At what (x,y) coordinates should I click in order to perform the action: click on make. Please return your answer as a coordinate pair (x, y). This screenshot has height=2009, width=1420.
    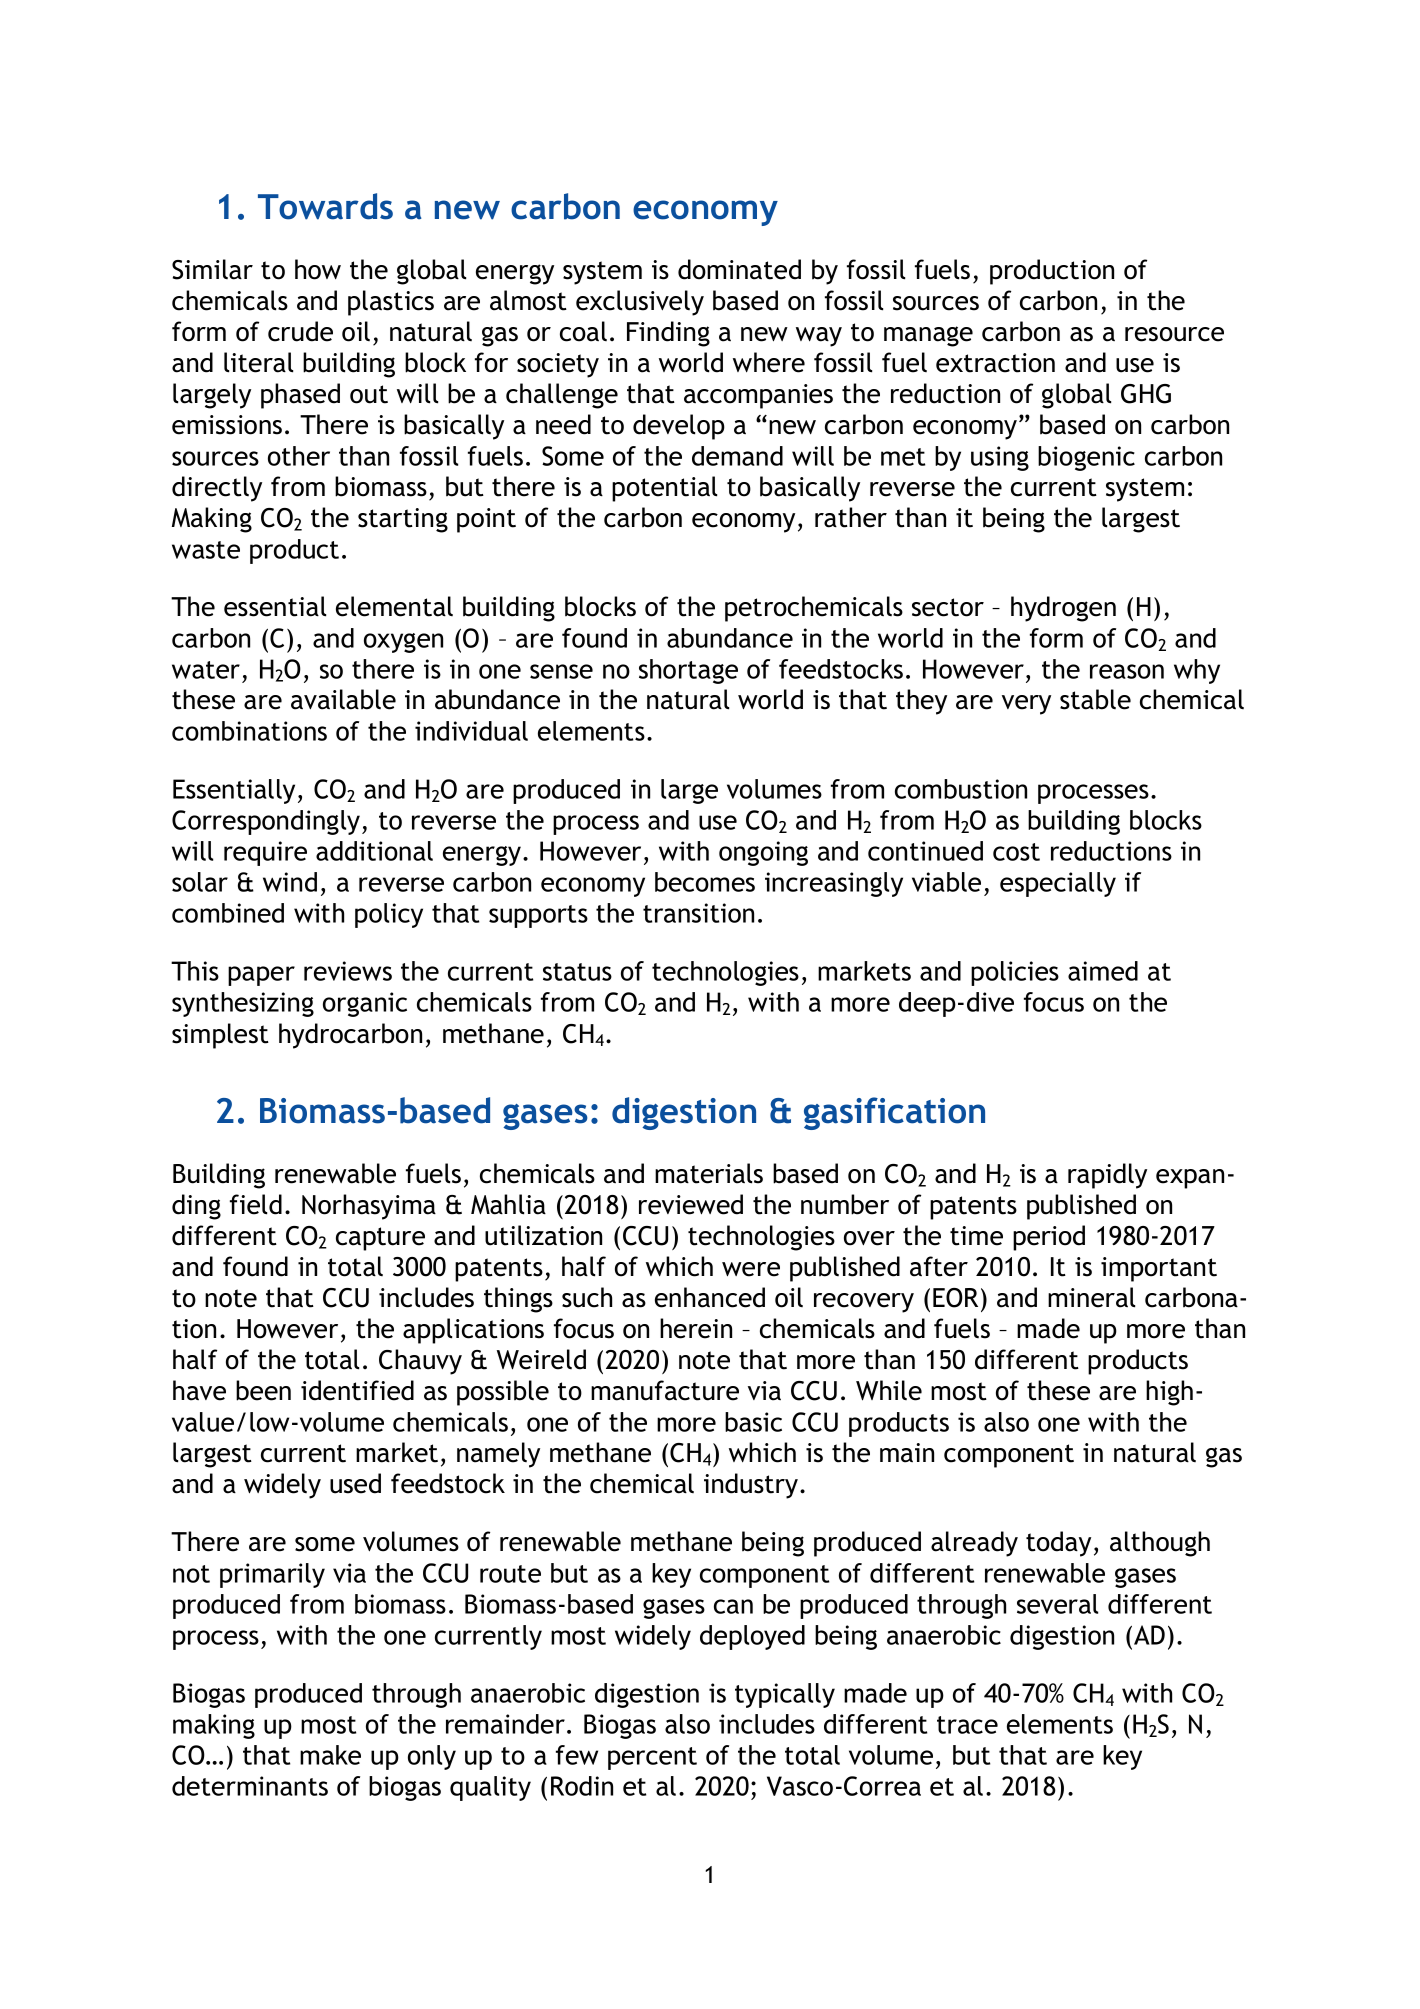
    Looking at the image, I should click on (330, 1755).
